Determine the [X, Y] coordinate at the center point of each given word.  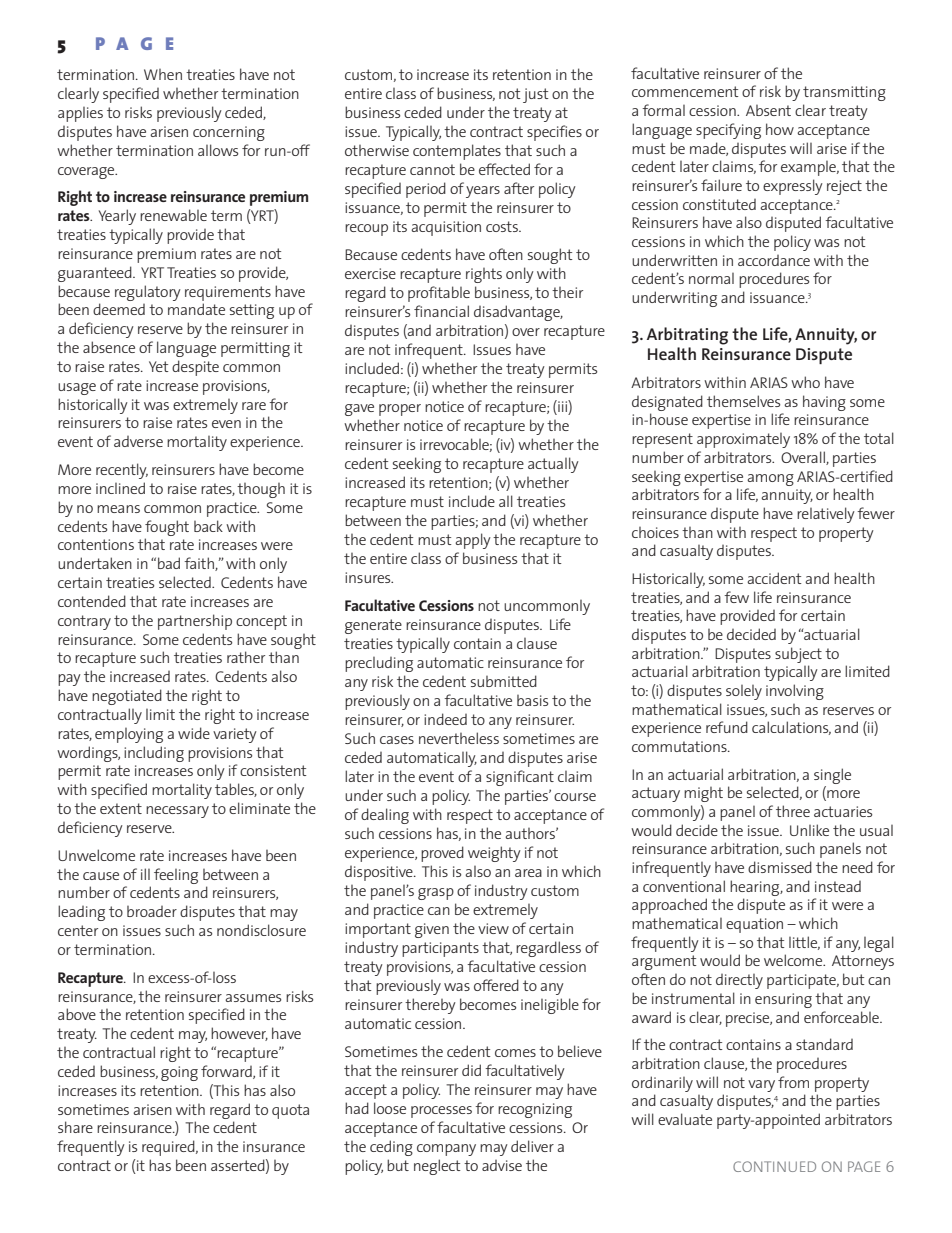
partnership [195, 622]
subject [798, 655]
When [163, 74]
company [446, 1150]
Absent [768, 110]
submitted [504, 681]
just [536, 95]
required [169, 1148]
